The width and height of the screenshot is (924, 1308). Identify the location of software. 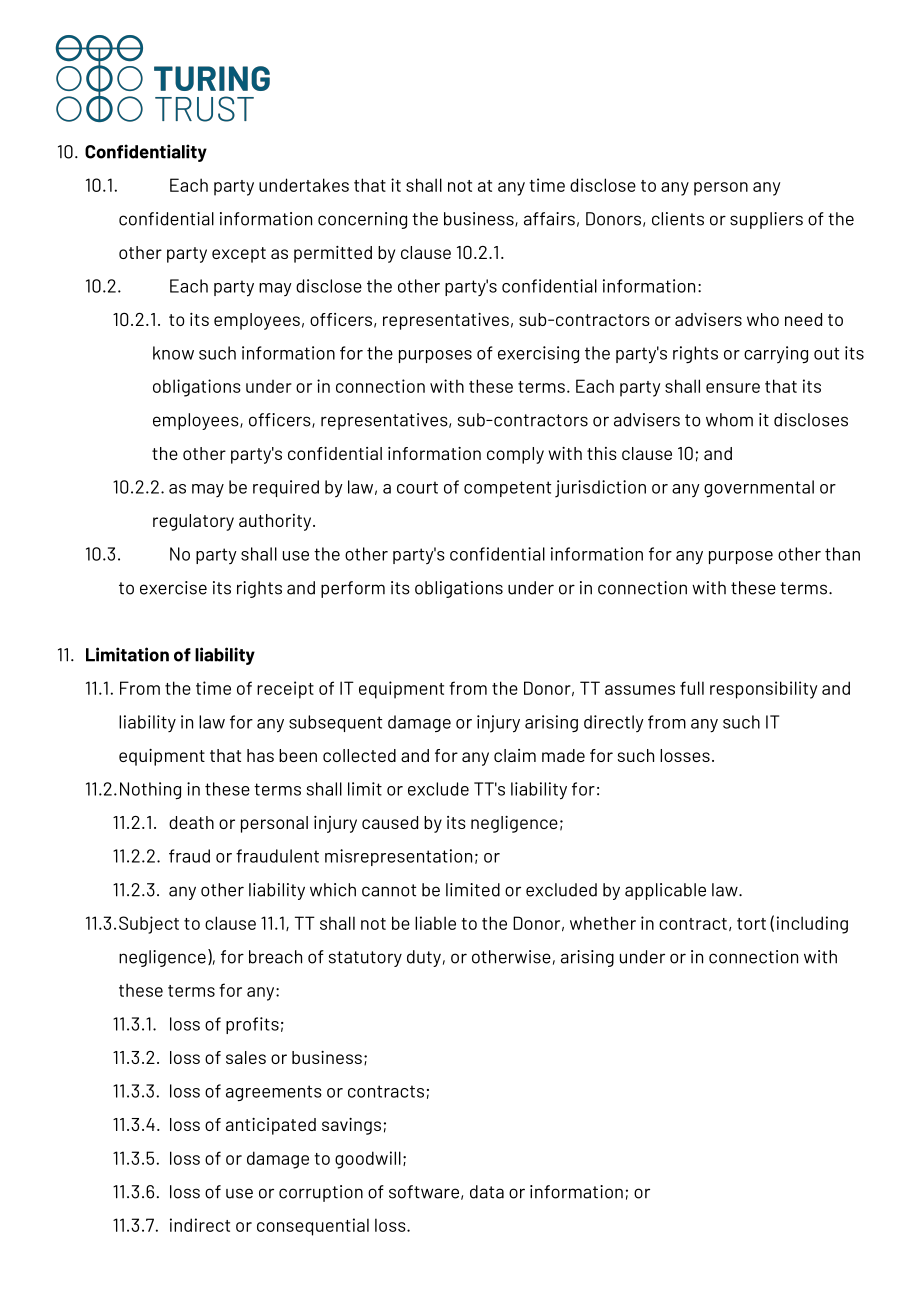
(424, 1192).
